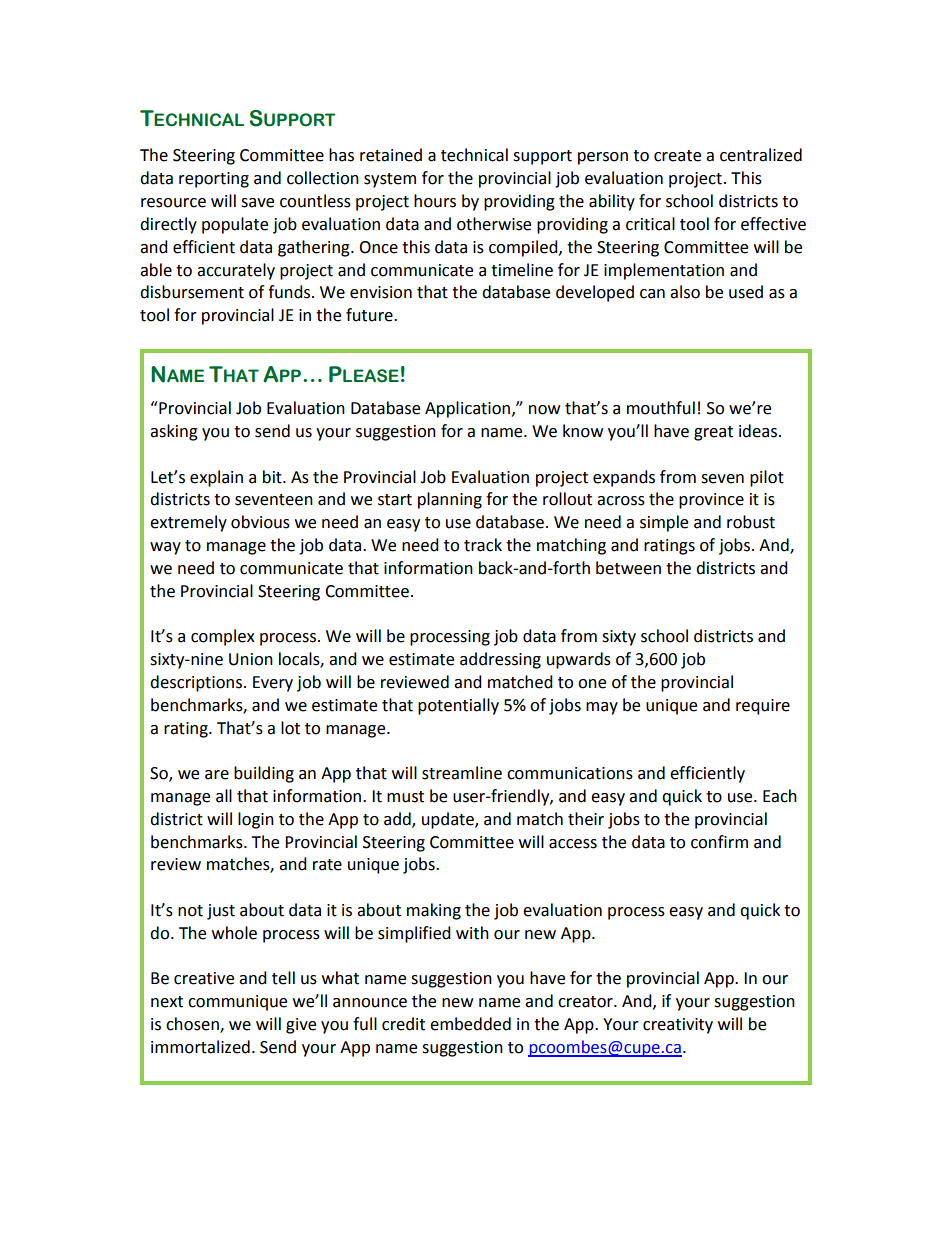 The height and width of the image is (1233, 952). Describe the element at coordinates (713, 433) in the image. I see `great` at that location.
